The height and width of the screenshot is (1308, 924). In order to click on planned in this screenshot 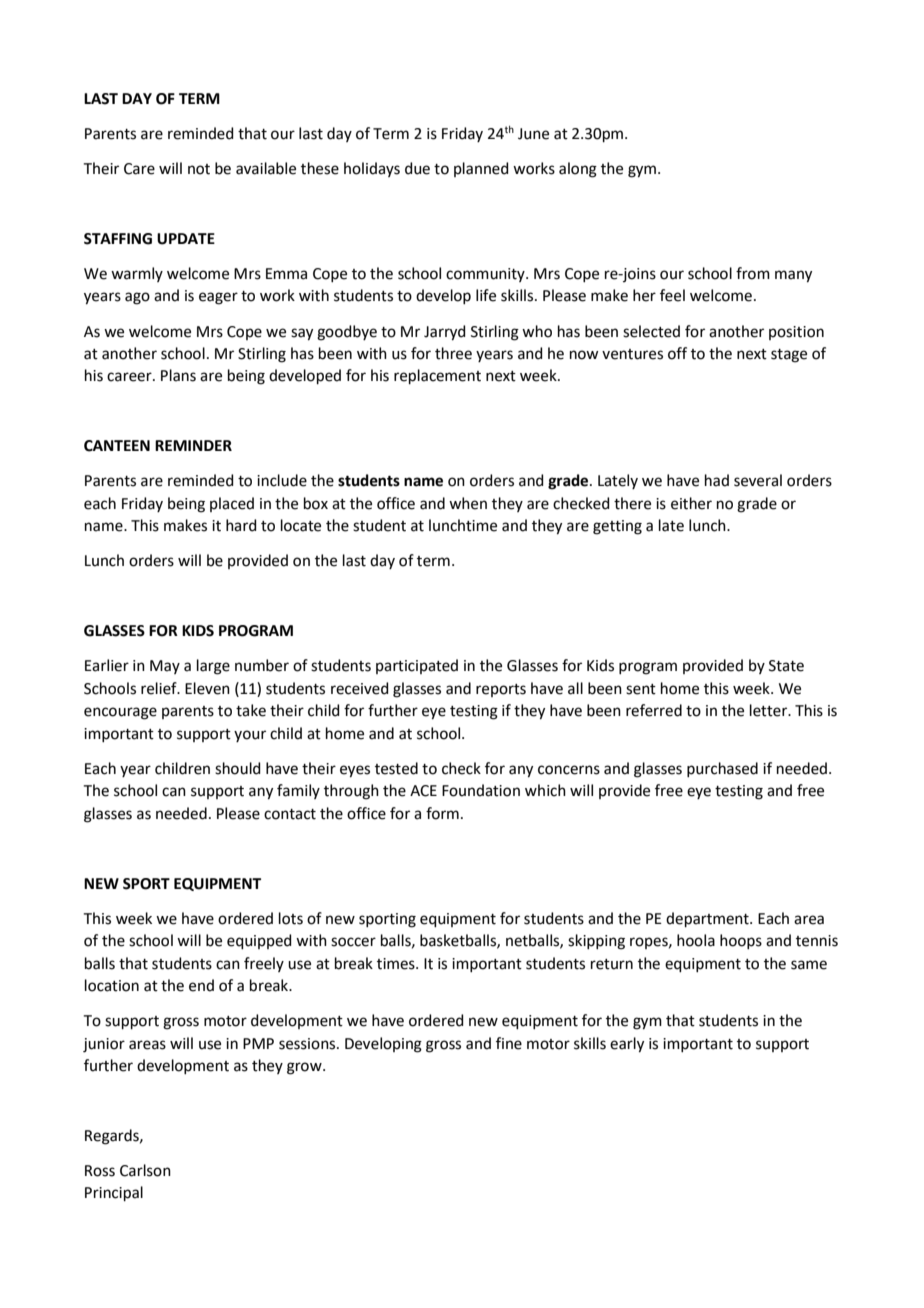, I will do `click(481, 169)`.
